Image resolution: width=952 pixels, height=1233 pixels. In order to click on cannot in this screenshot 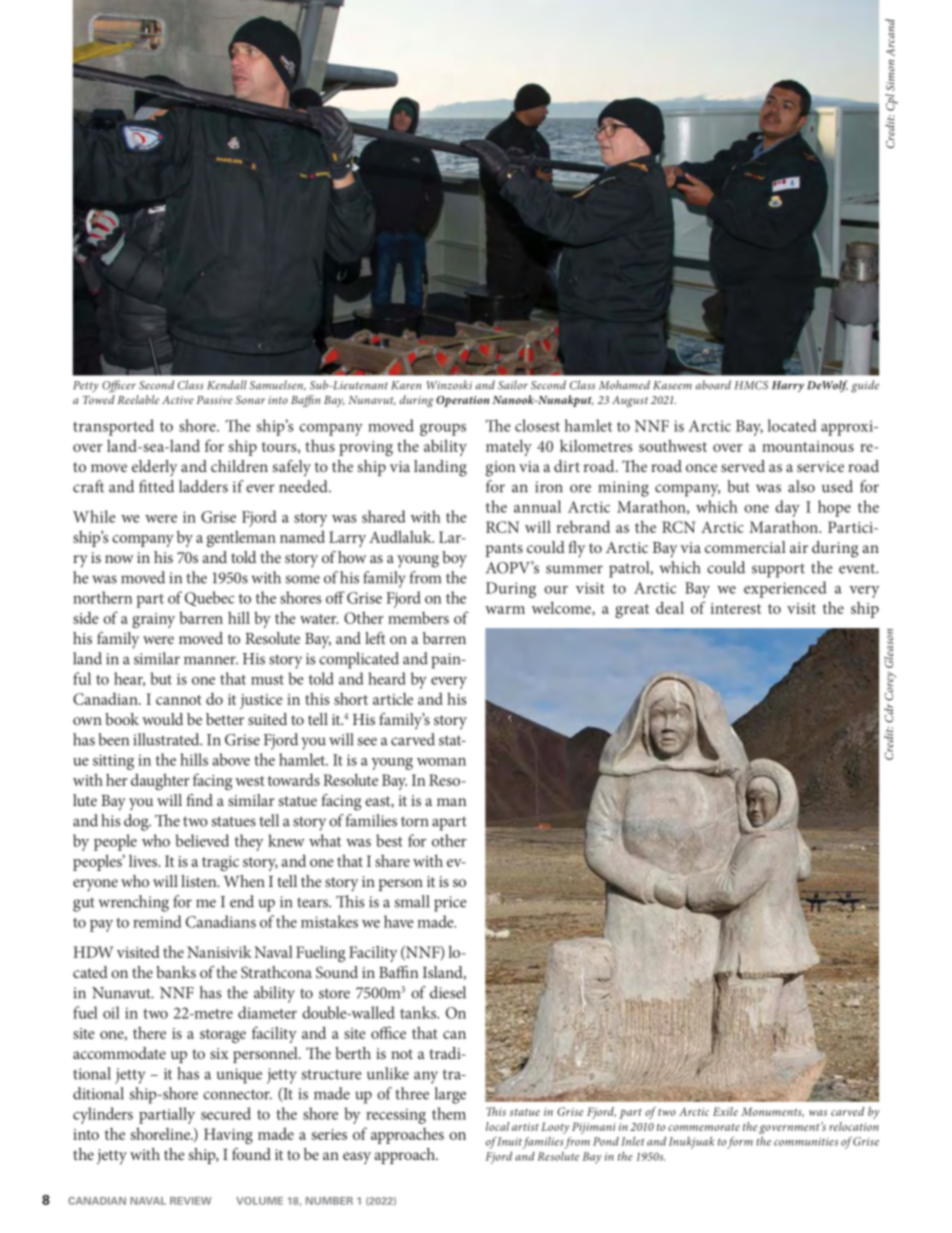, I will do `click(179, 700)`.
